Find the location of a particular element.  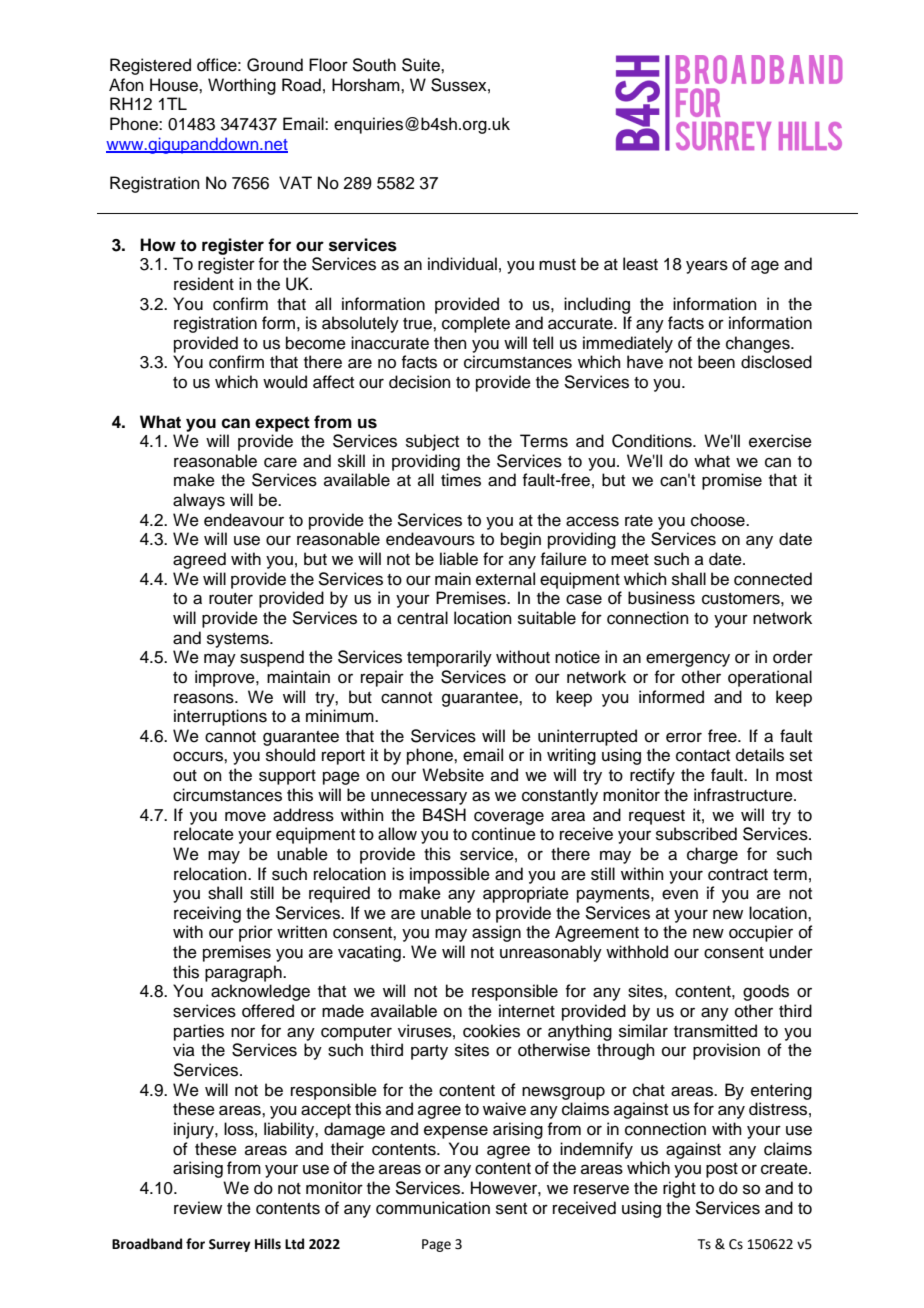

Hills is located at coordinates (268, 1244).
